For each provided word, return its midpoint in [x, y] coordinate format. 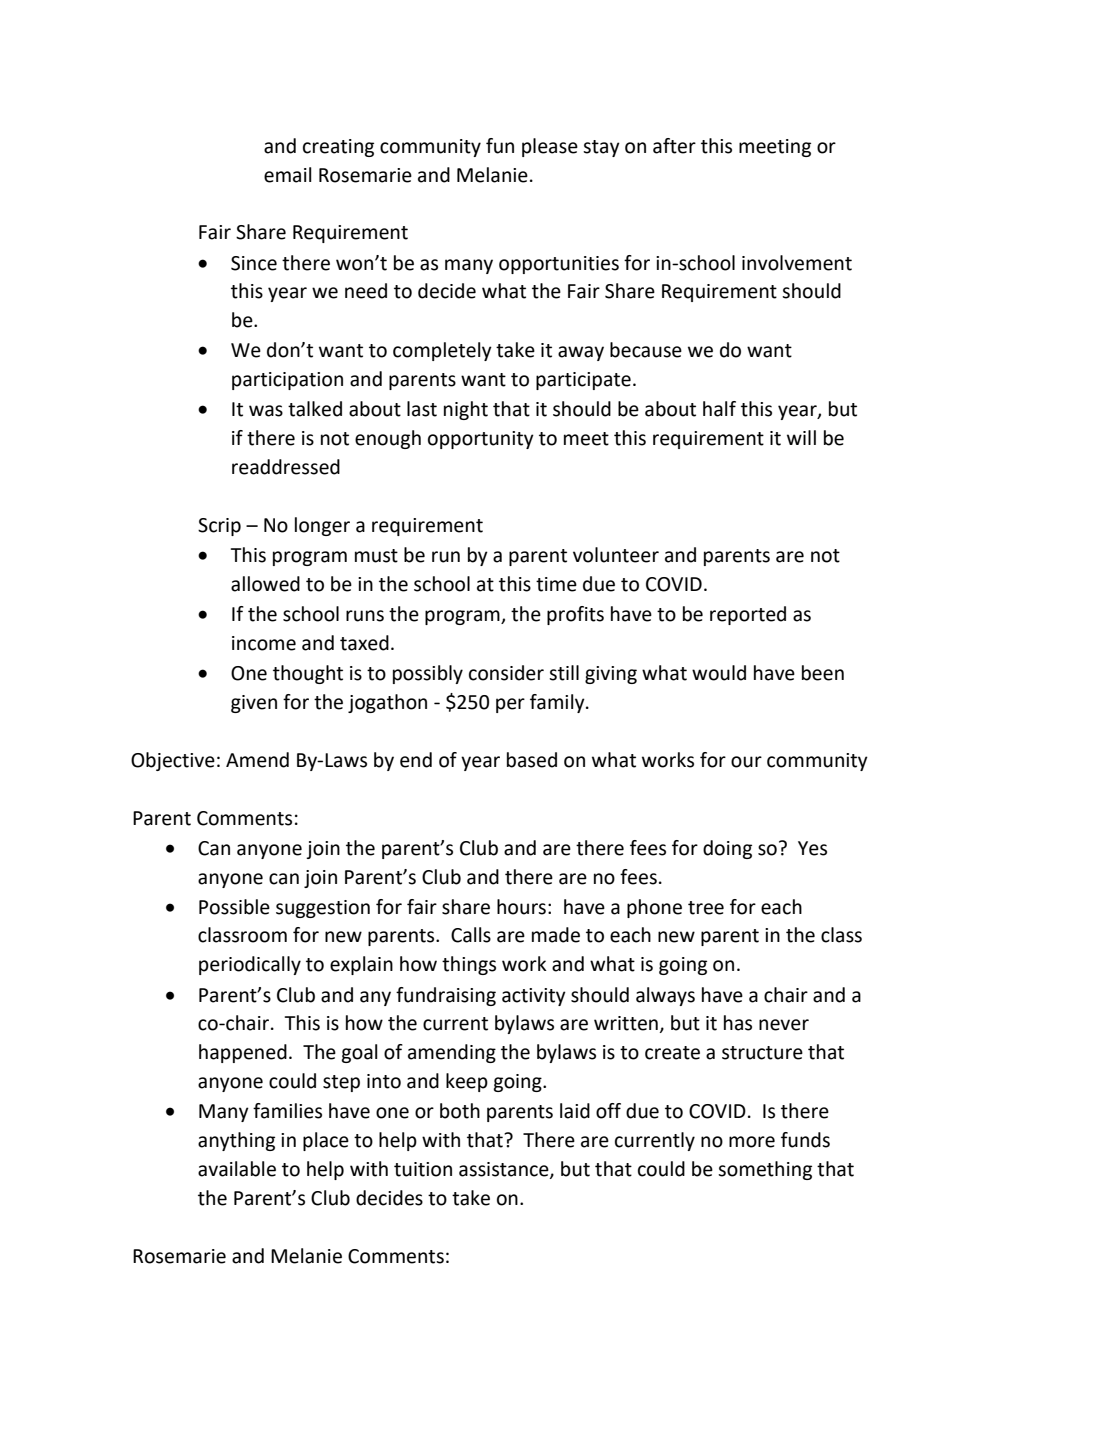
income [264, 643]
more [752, 1142]
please [550, 147]
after [674, 146]
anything [236, 1141]
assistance [505, 1170]
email [288, 175]
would [719, 673]
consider [506, 673]
